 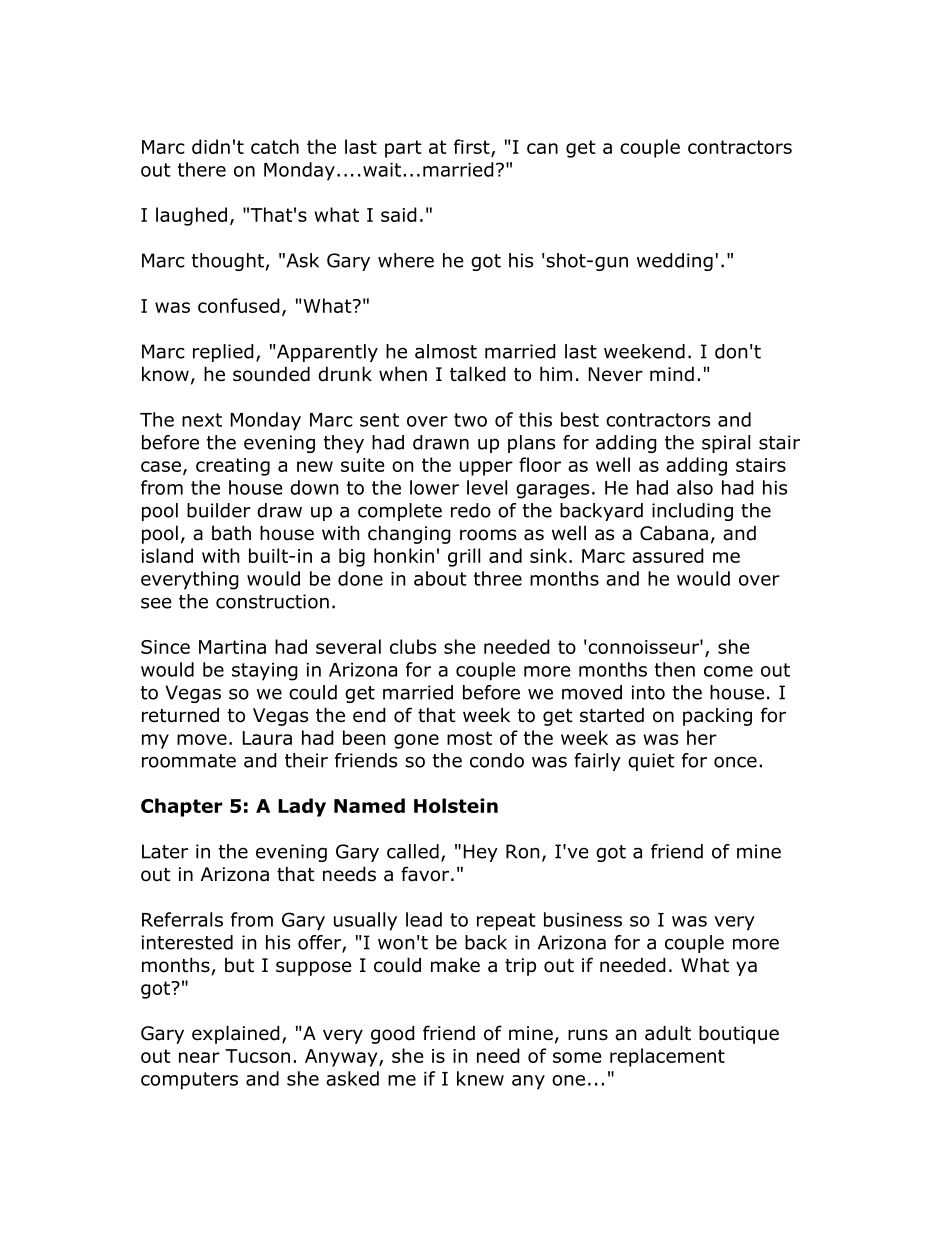 I want to click on wedding, so click(x=675, y=262).
